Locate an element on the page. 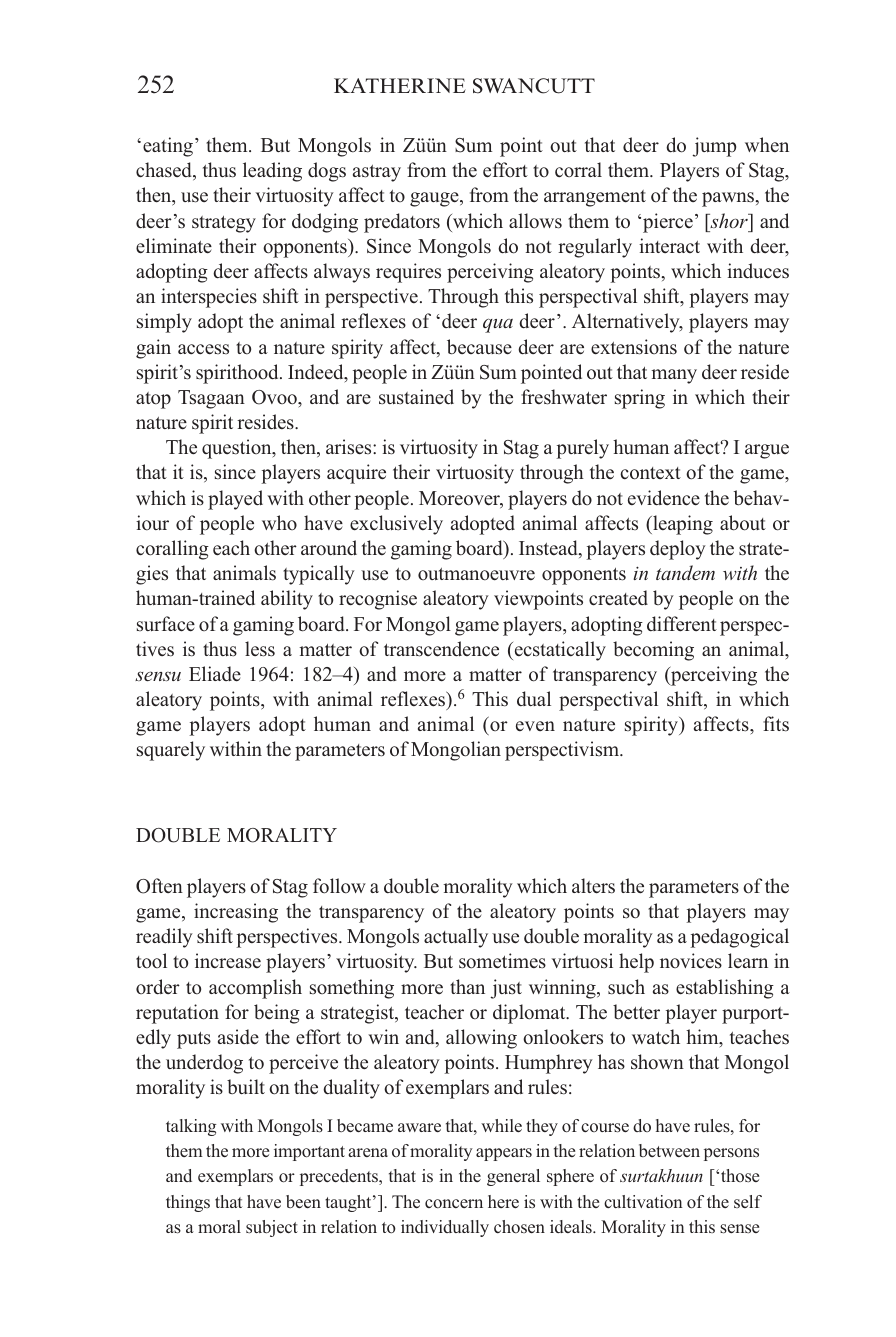 The height and width of the document is (1337, 896). things is located at coordinates (188, 1203).
